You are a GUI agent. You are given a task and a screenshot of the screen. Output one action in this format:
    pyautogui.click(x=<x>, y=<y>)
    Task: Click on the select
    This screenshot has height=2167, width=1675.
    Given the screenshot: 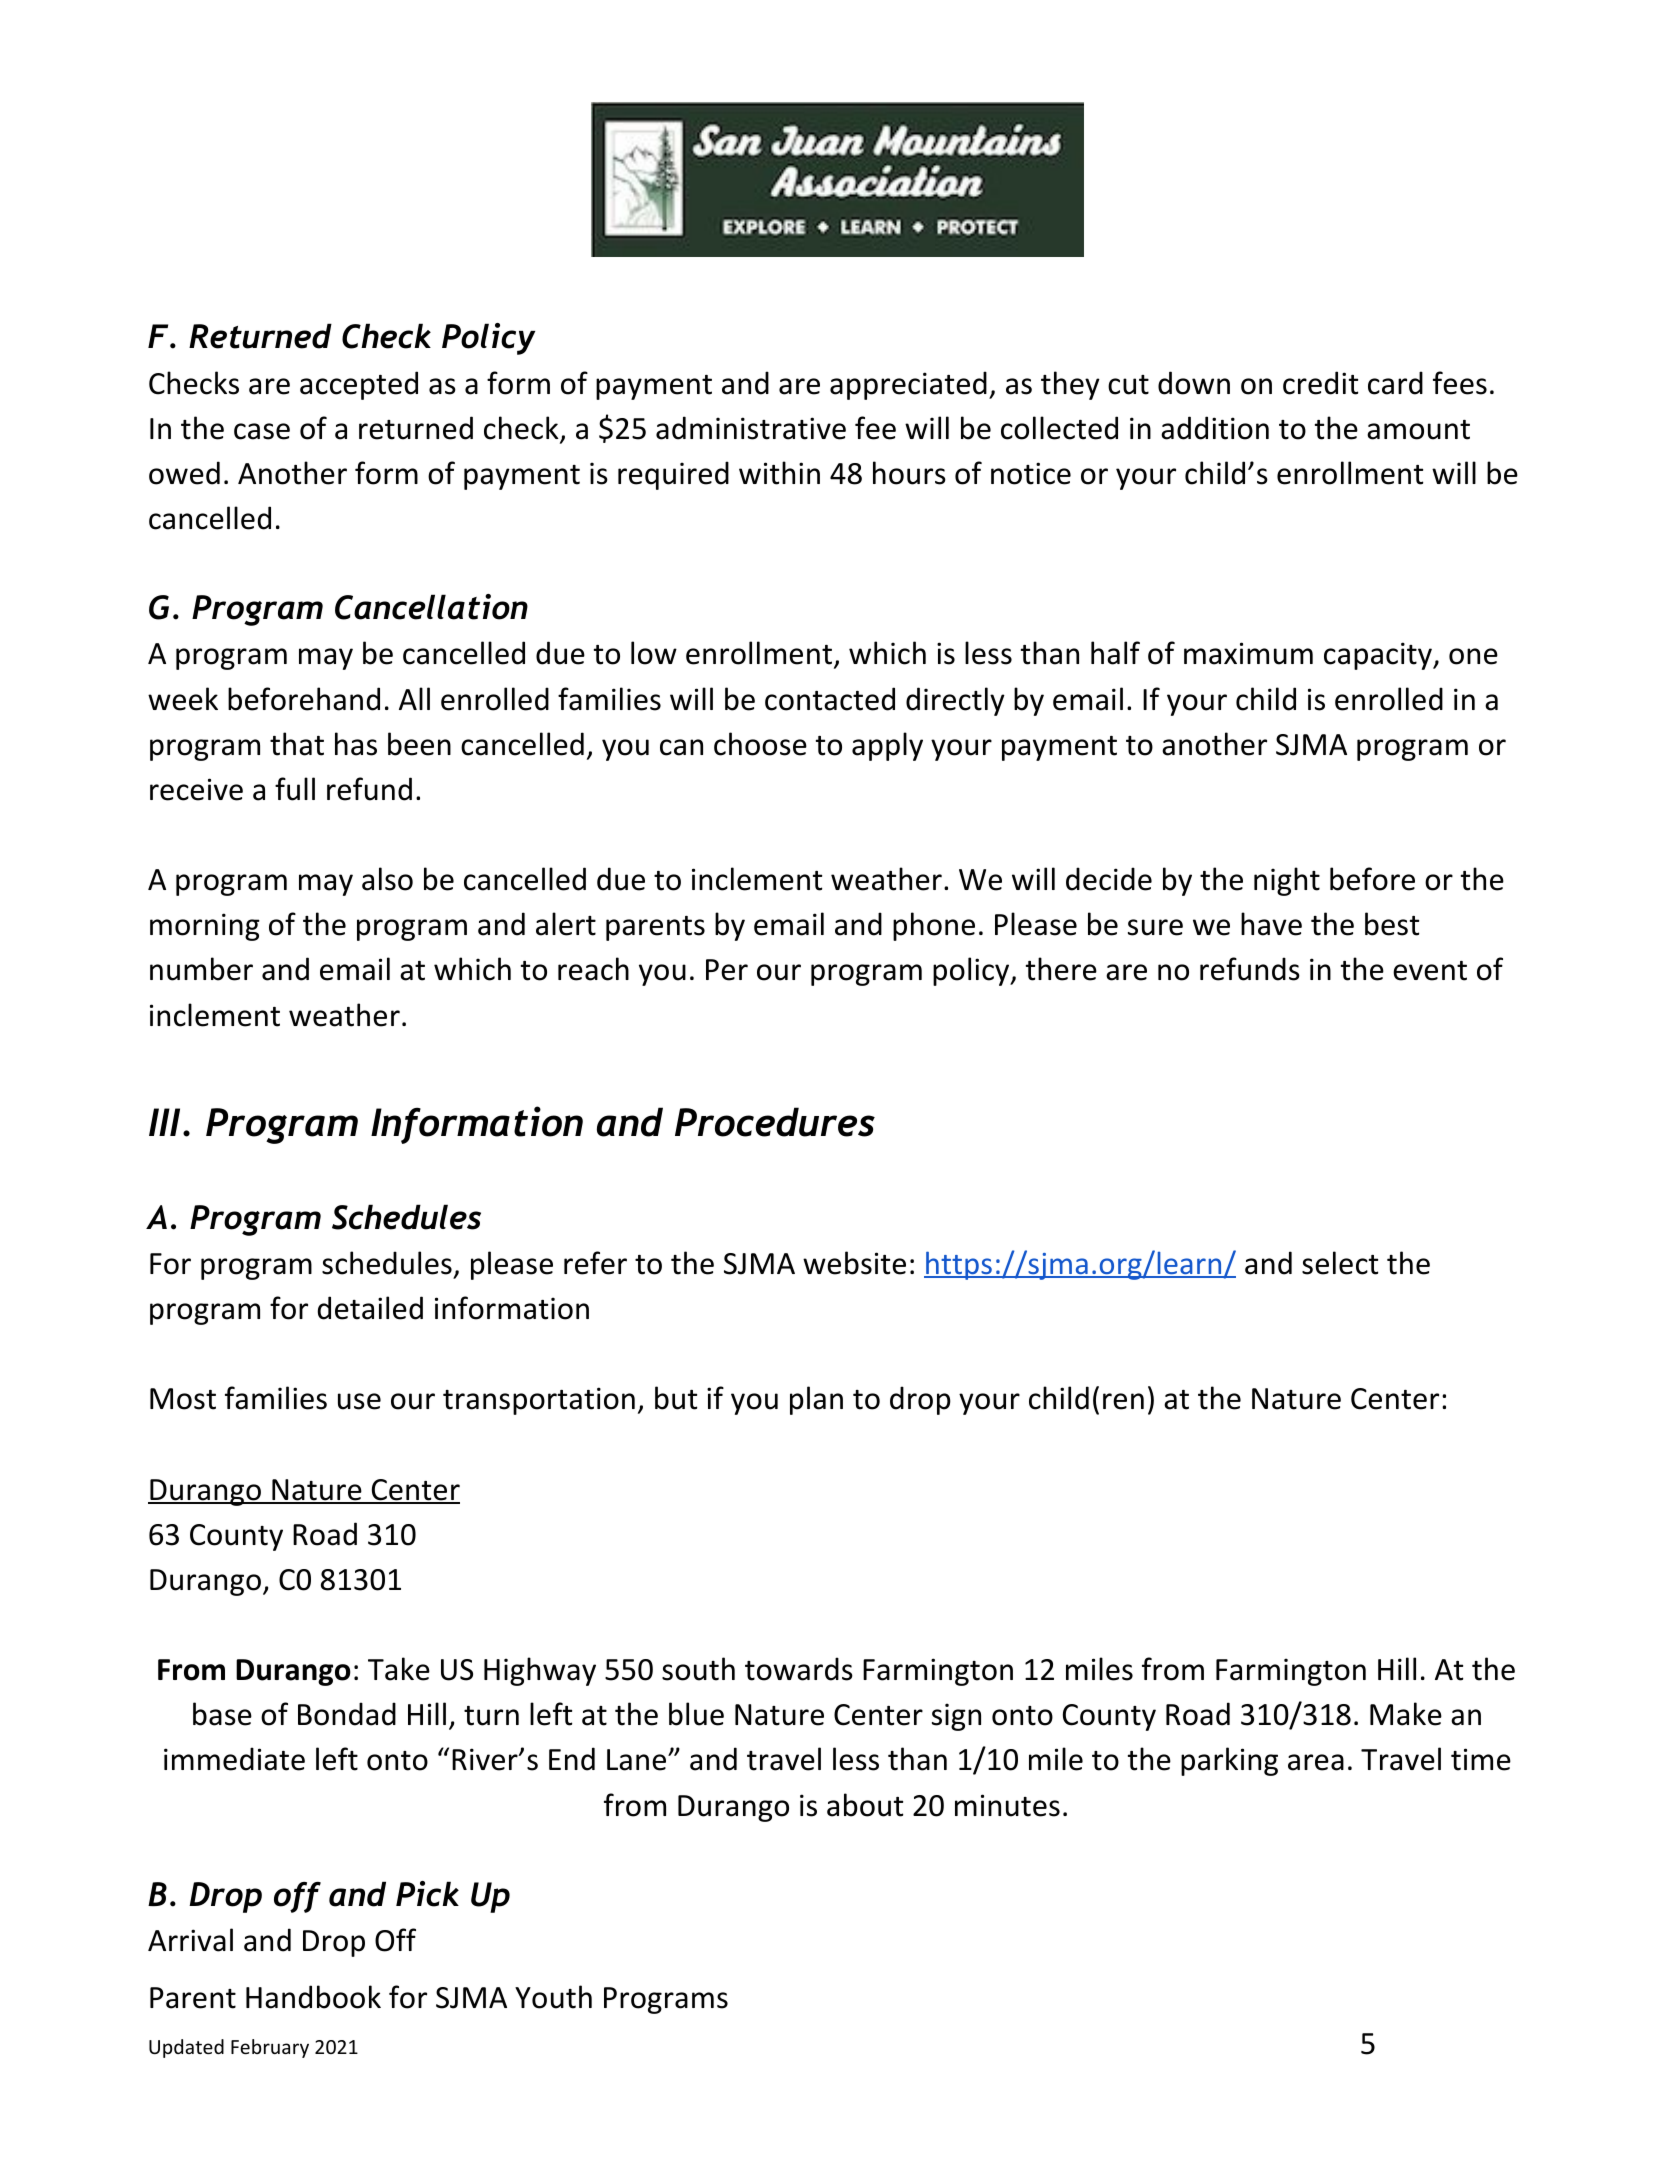 What is the action you would take?
    pyautogui.click(x=1340, y=1263)
